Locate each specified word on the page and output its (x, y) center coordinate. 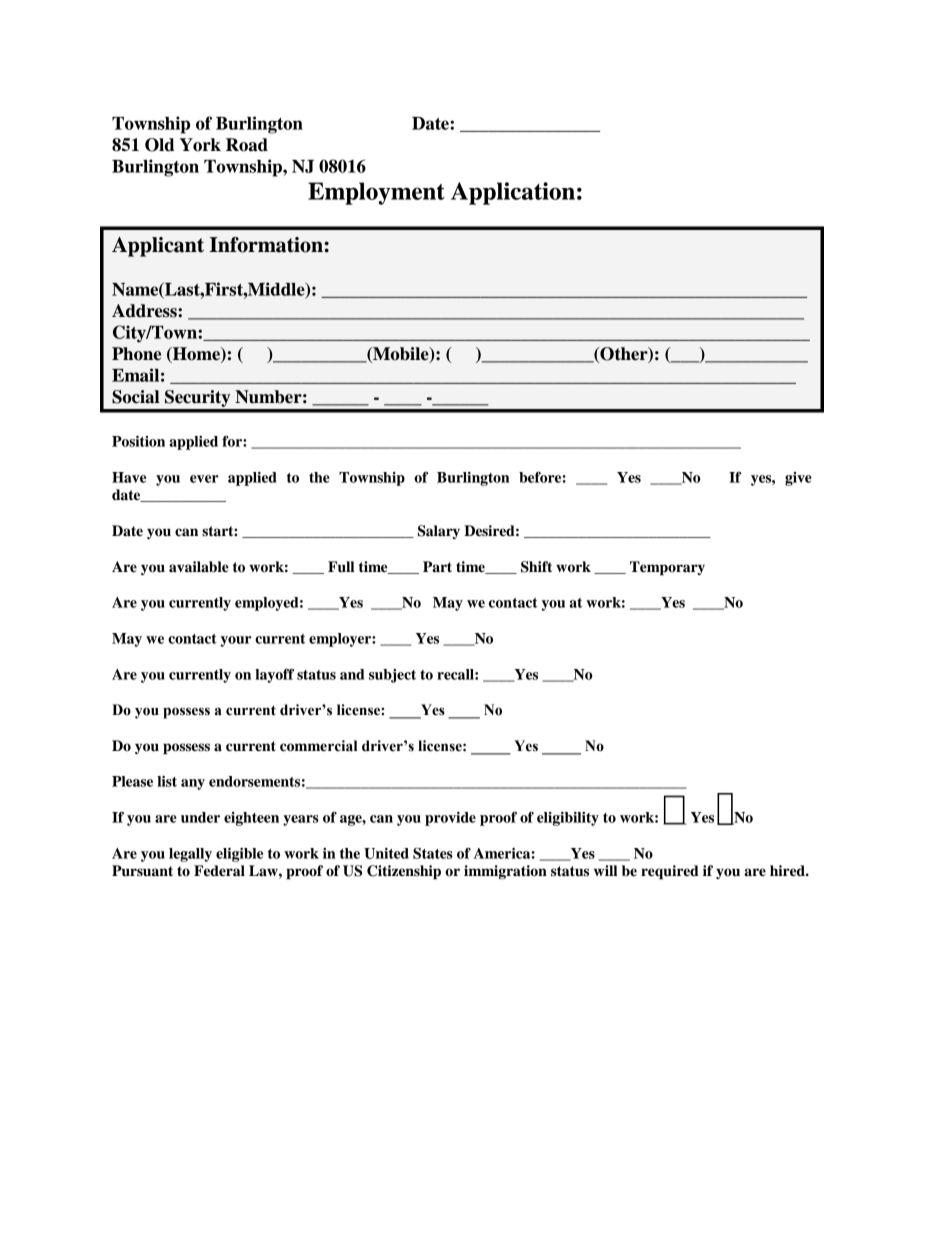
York (200, 145)
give (798, 479)
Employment (376, 193)
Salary (439, 532)
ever (204, 479)
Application (513, 193)
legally (190, 855)
